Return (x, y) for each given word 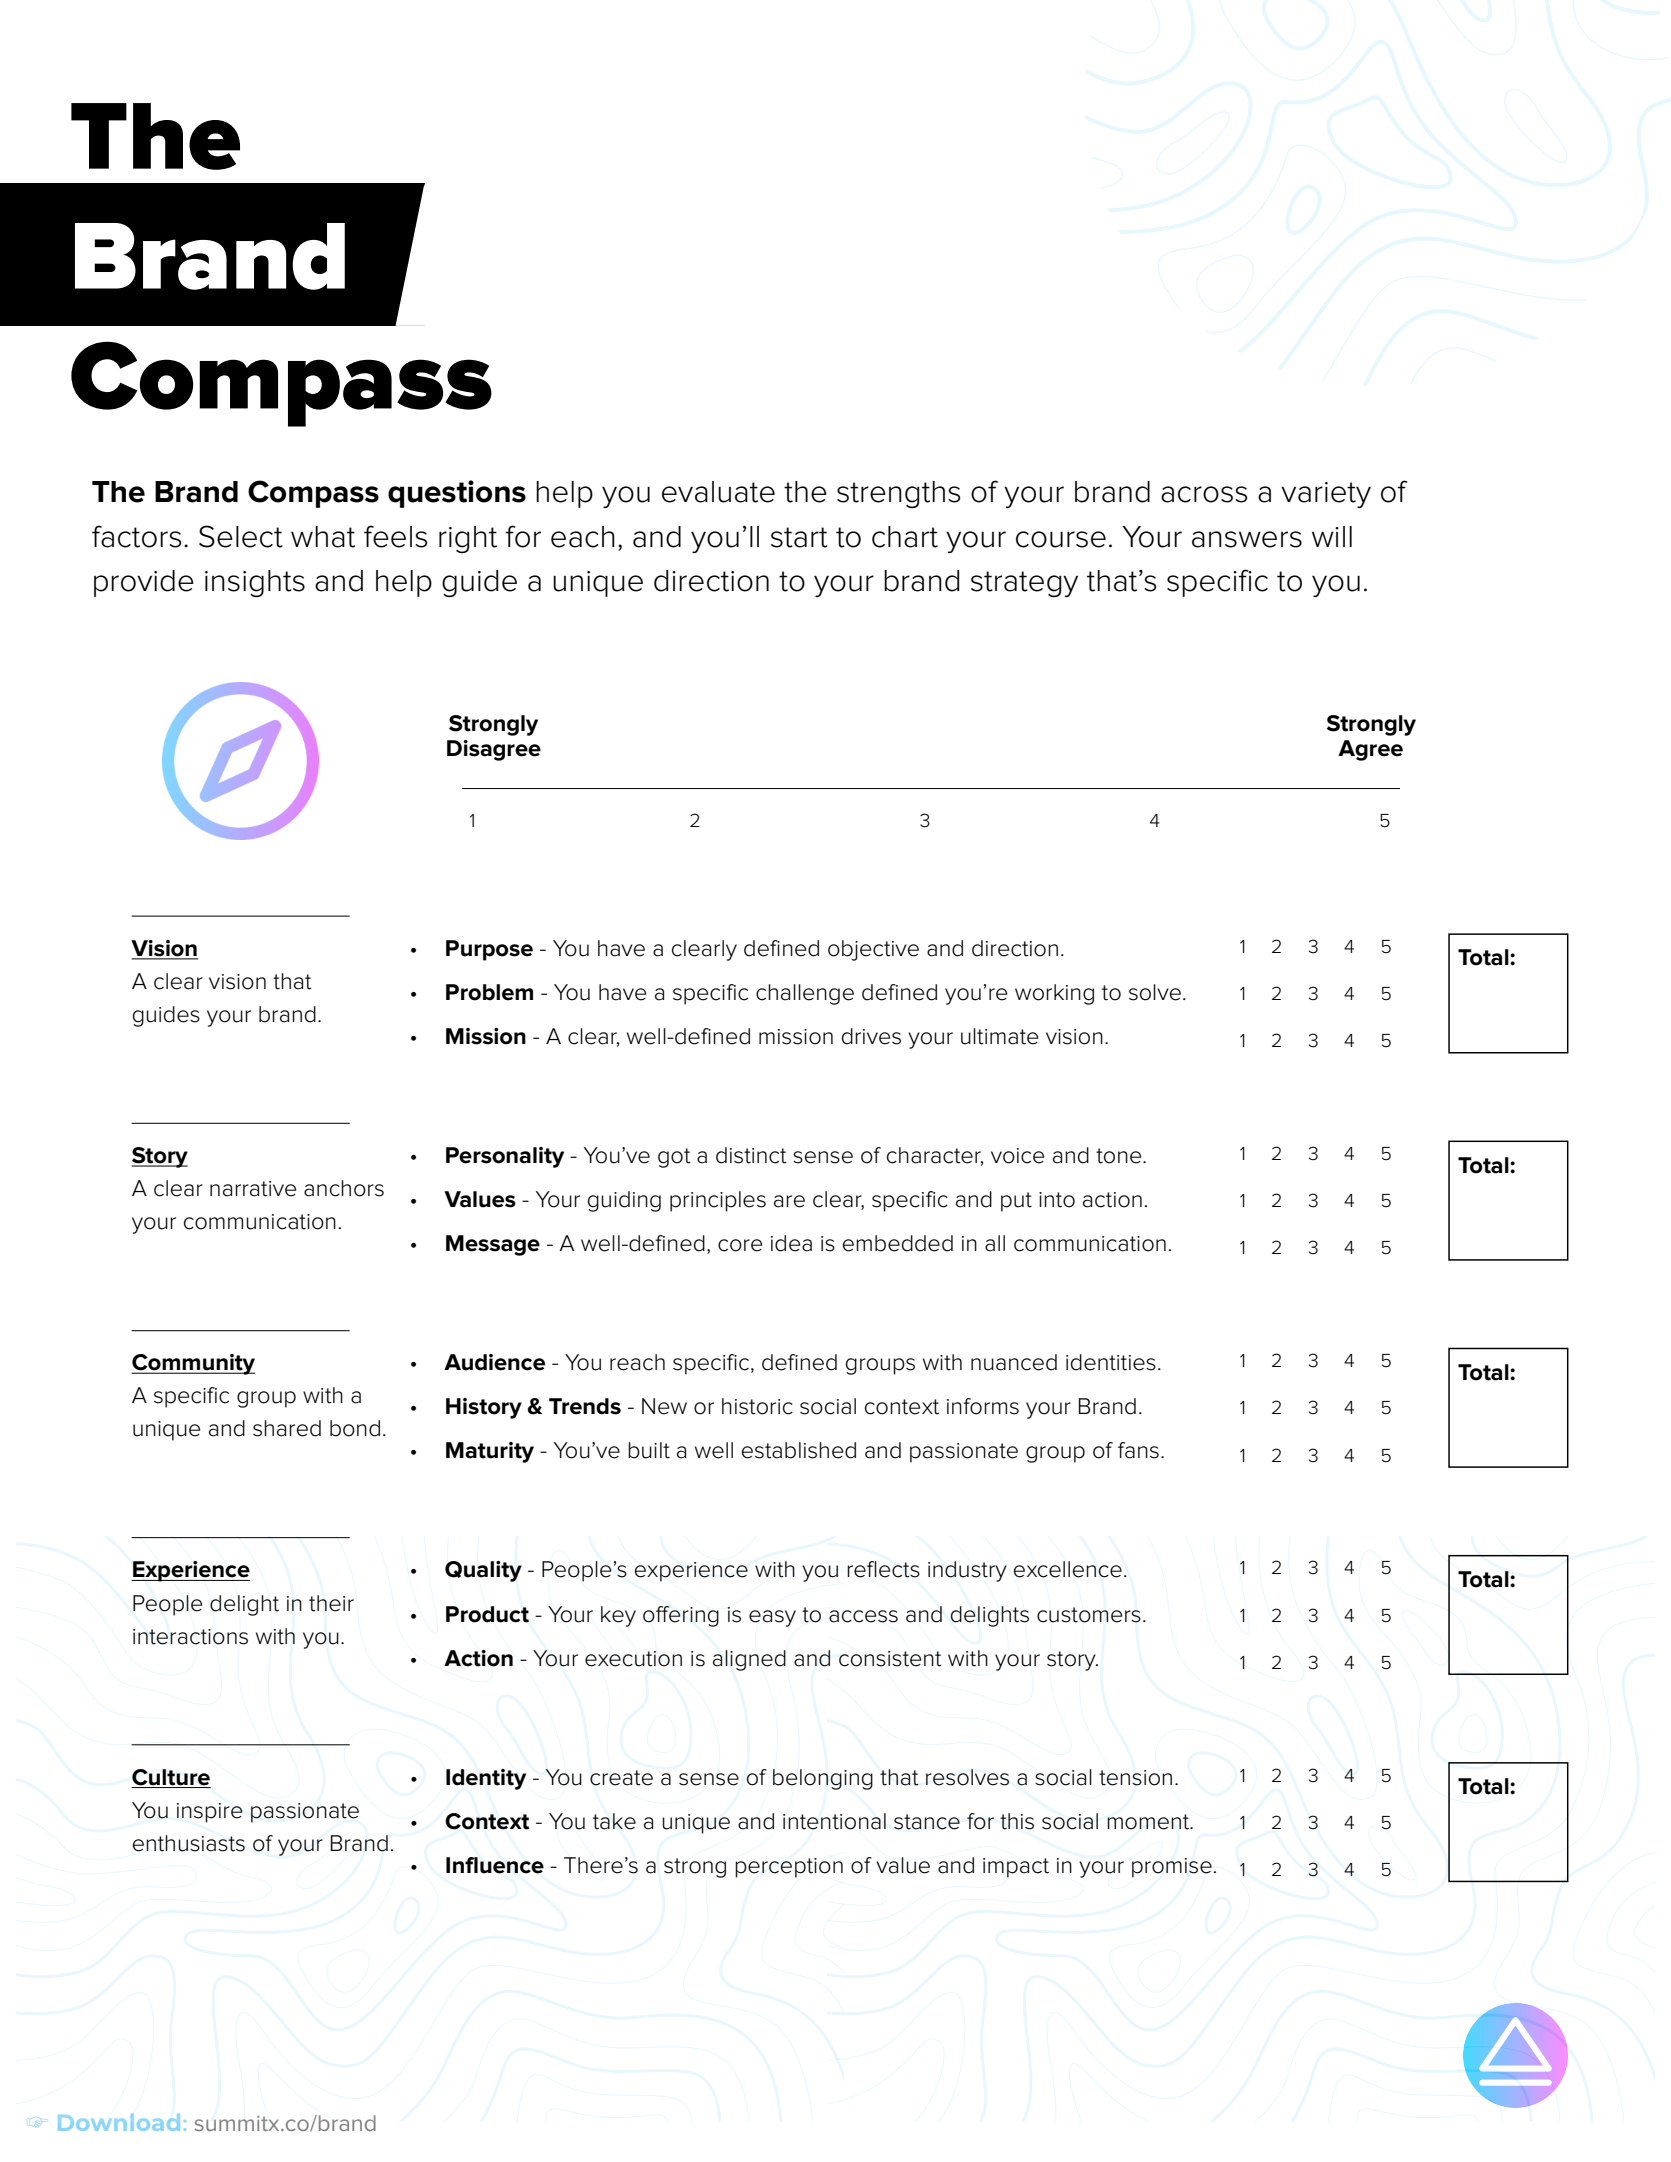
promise (1172, 1868)
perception (789, 1868)
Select (241, 536)
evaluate (718, 492)
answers (1247, 539)
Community (193, 1364)
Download (119, 2122)
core (740, 1245)
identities (1111, 1362)
